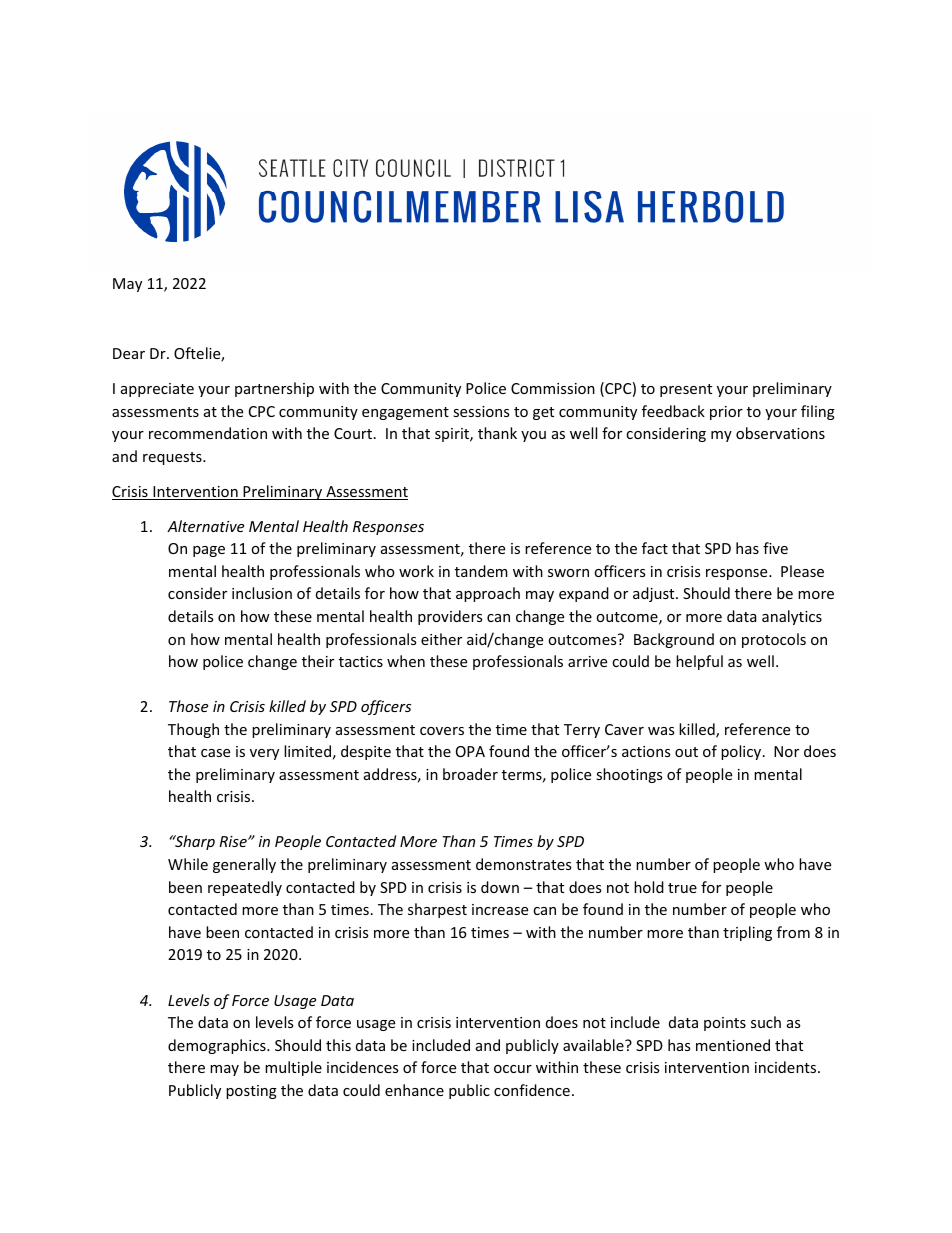 Image resolution: width=952 pixels, height=1233 pixels. Describe the element at coordinates (157, 390) in the page. I see `appreciate` at that location.
